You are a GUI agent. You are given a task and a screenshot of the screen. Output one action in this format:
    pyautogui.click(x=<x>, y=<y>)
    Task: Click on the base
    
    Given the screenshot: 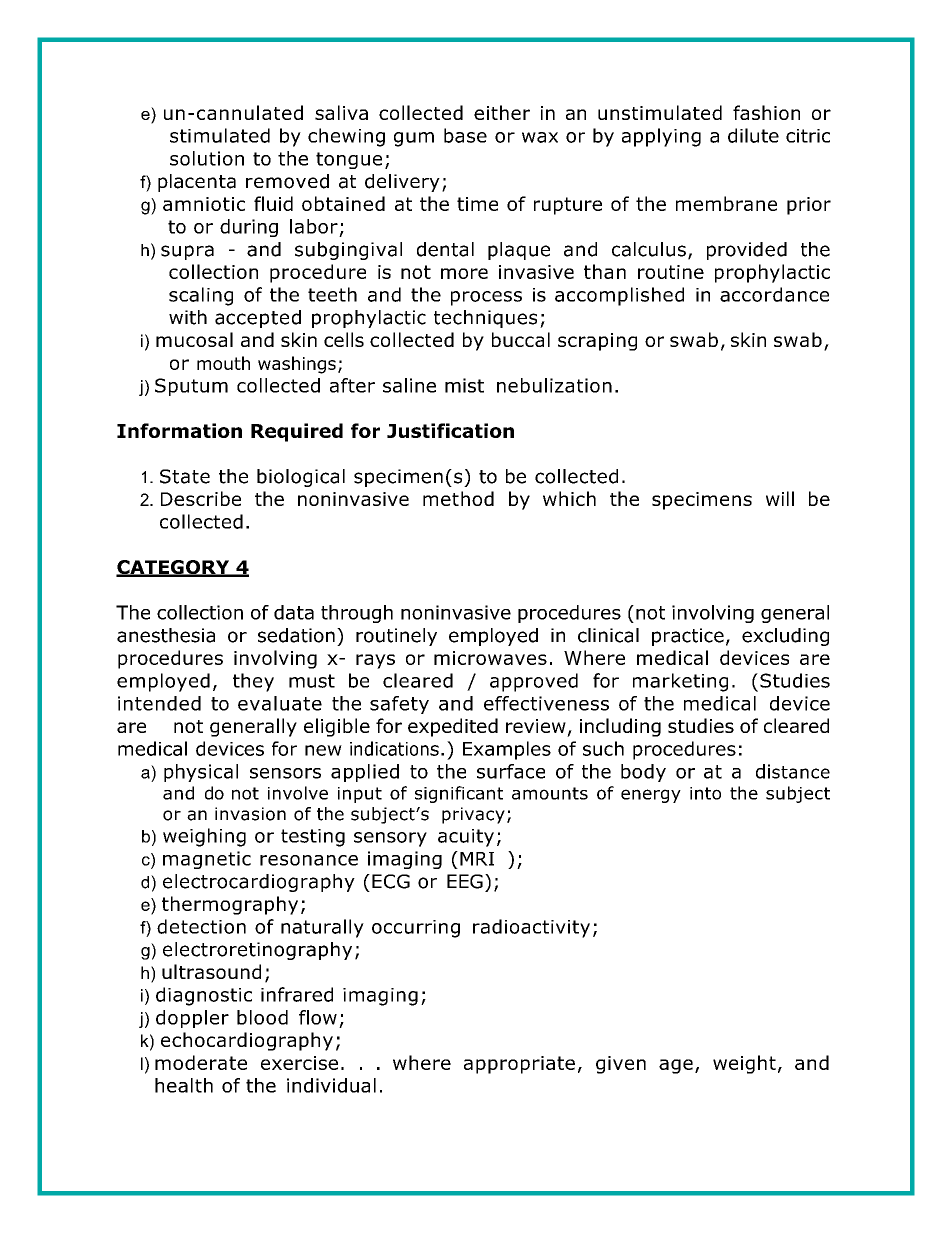 What is the action you would take?
    pyautogui.click(x=465, y=135)
